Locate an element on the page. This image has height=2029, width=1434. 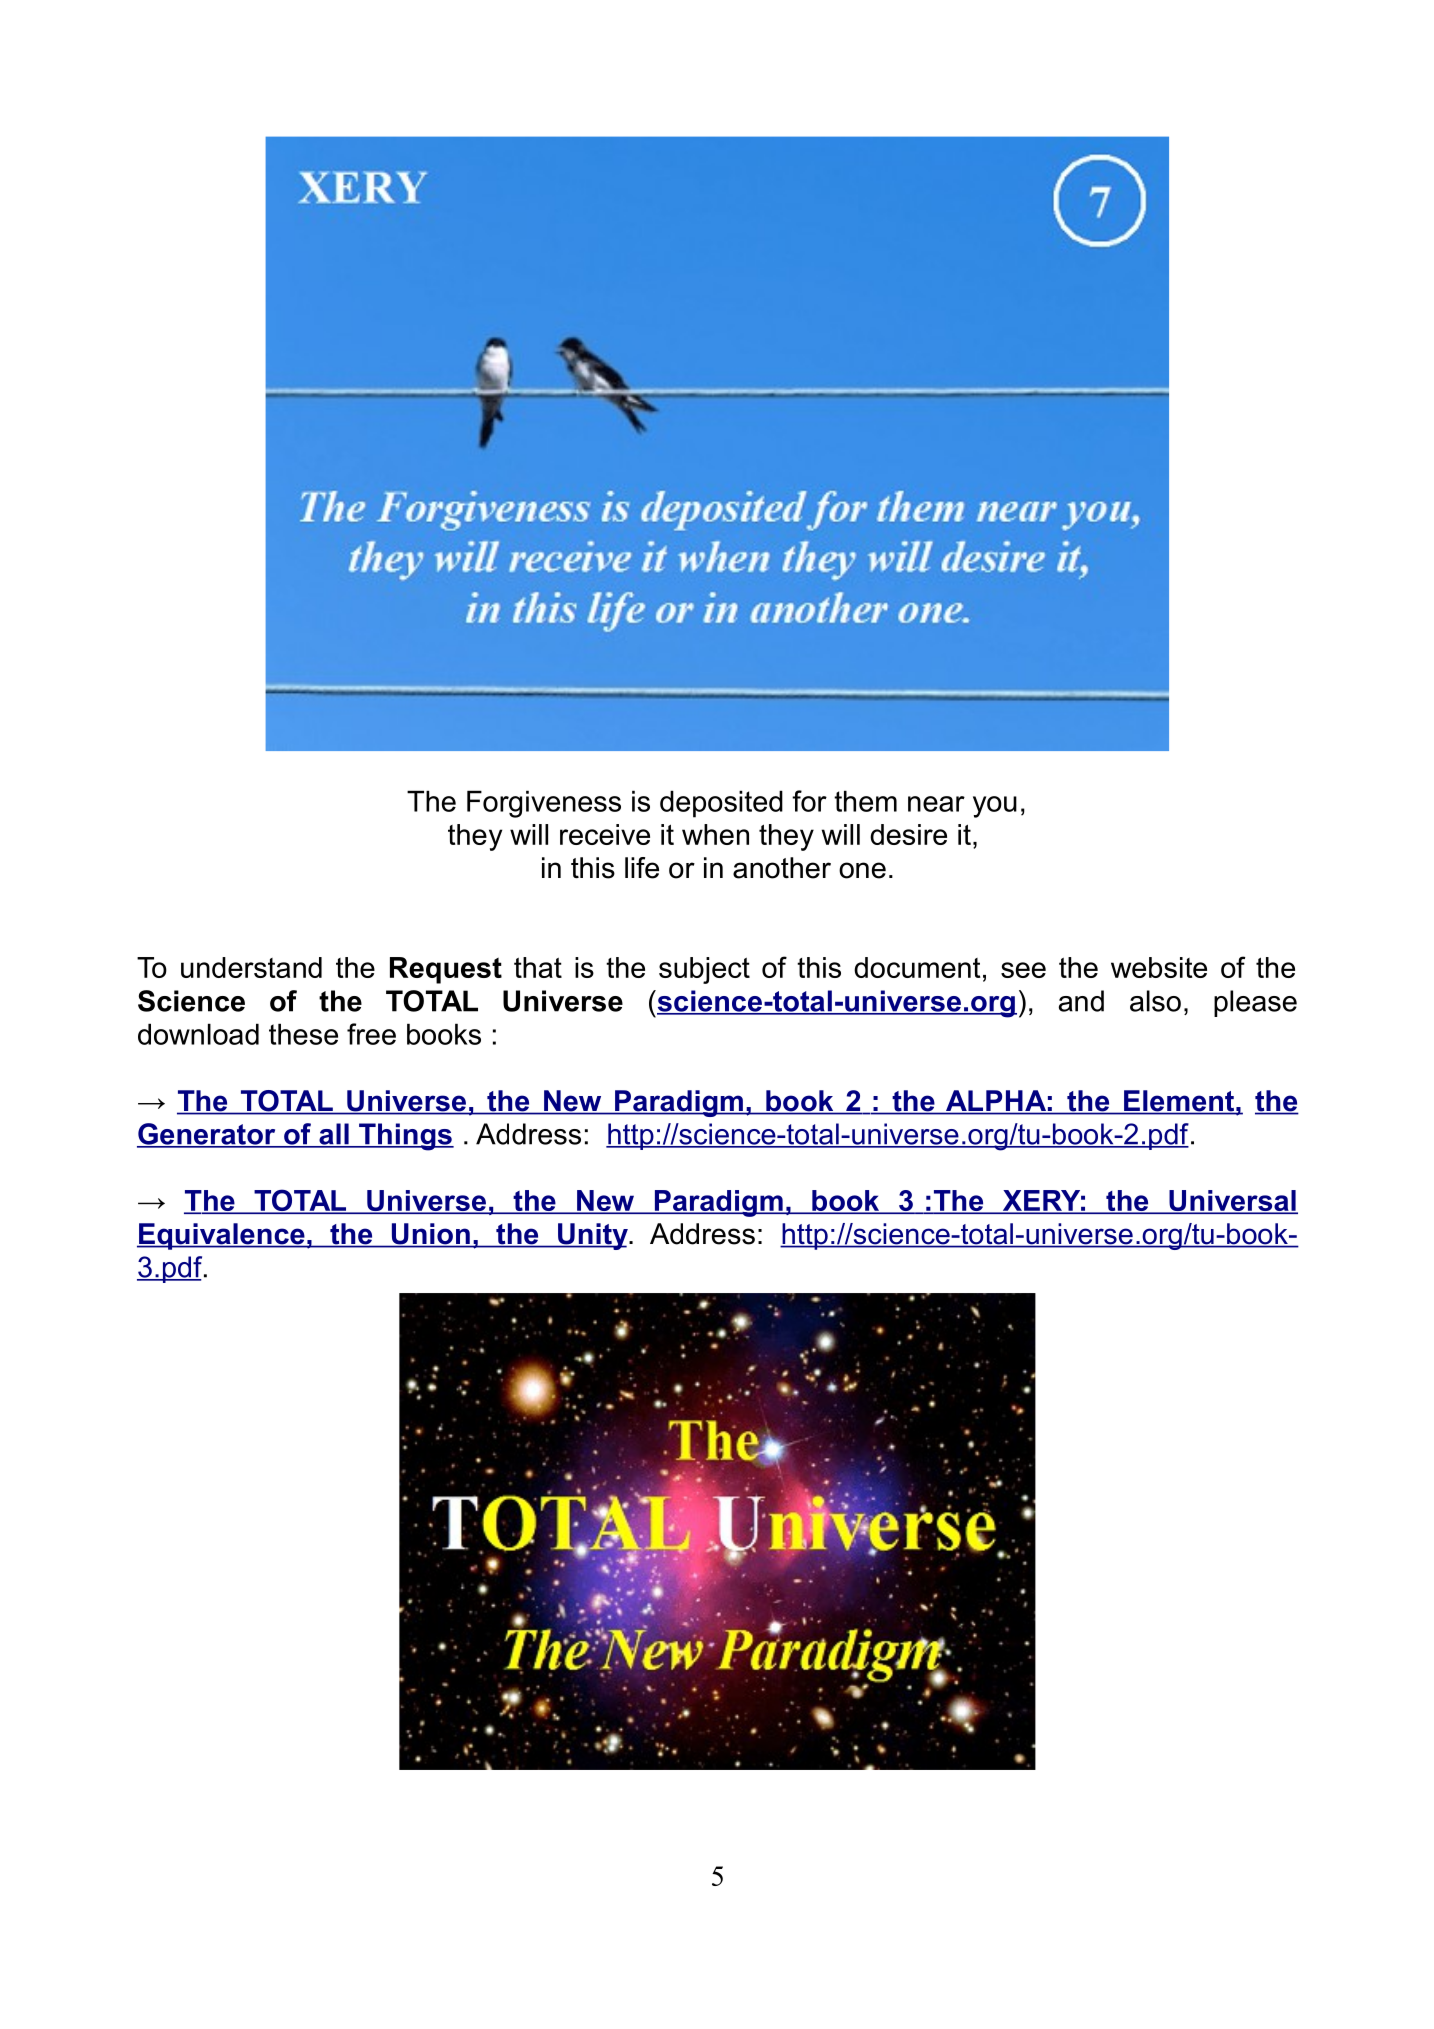
you is located at coordinates (995, 807).
